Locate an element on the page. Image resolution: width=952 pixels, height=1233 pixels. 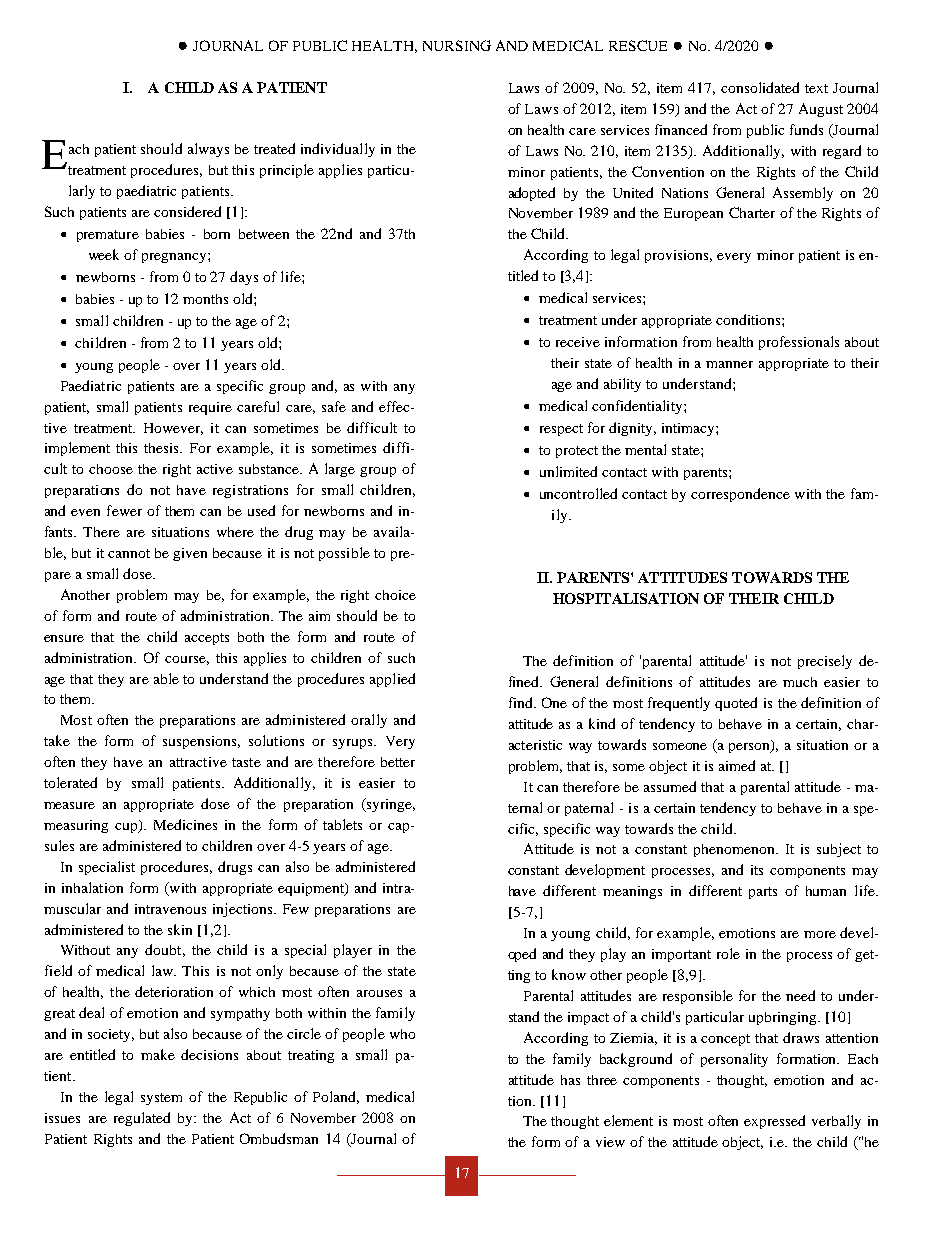
consolidated is located at coordinates (760, 87).
